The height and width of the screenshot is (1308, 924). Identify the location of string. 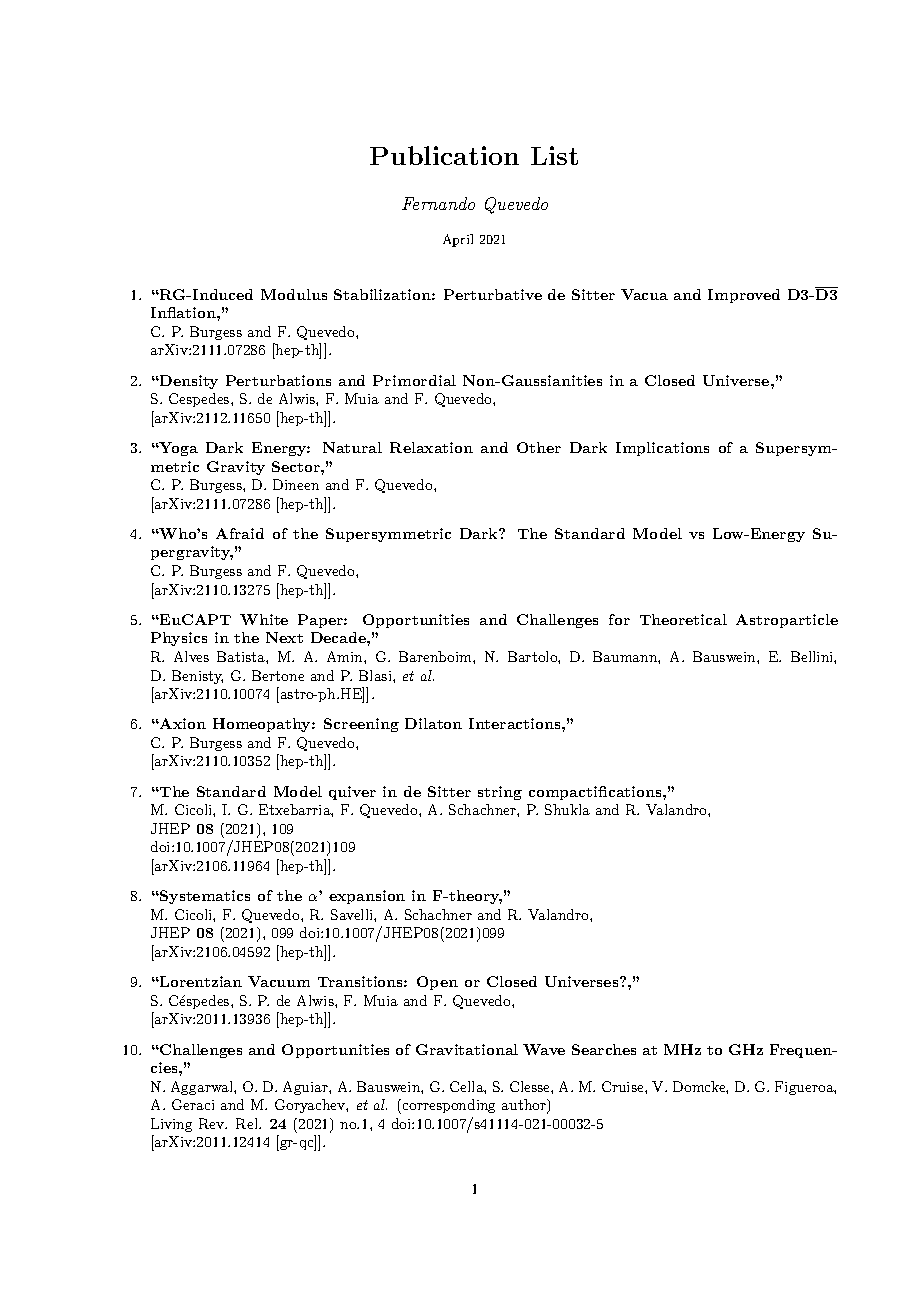
(500, 793).
